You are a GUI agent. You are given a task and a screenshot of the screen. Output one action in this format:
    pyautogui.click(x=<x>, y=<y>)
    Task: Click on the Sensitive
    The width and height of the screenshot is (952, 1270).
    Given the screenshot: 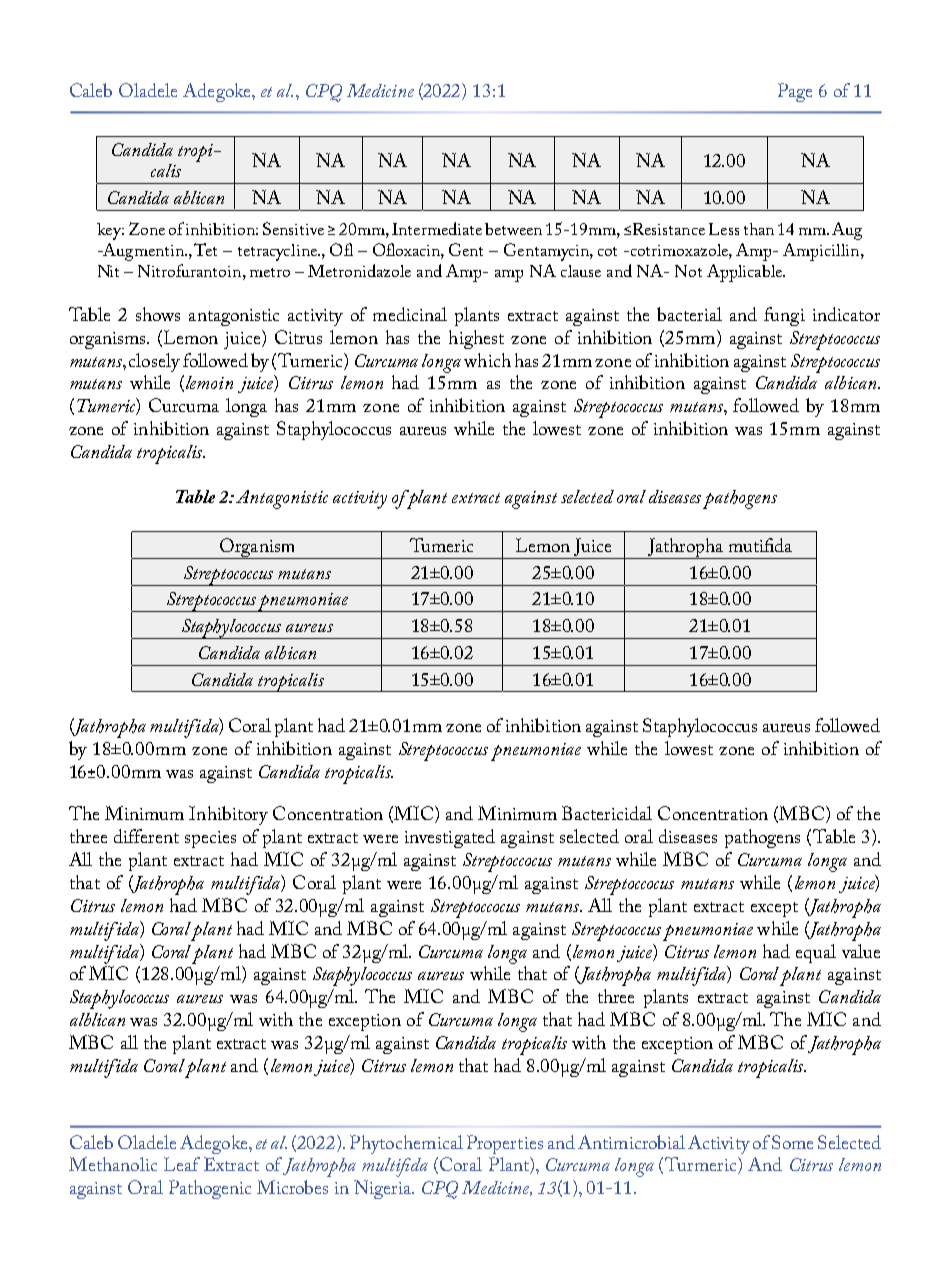 What is the action you would take?
    pyautogui.click(x=293, y=228)
